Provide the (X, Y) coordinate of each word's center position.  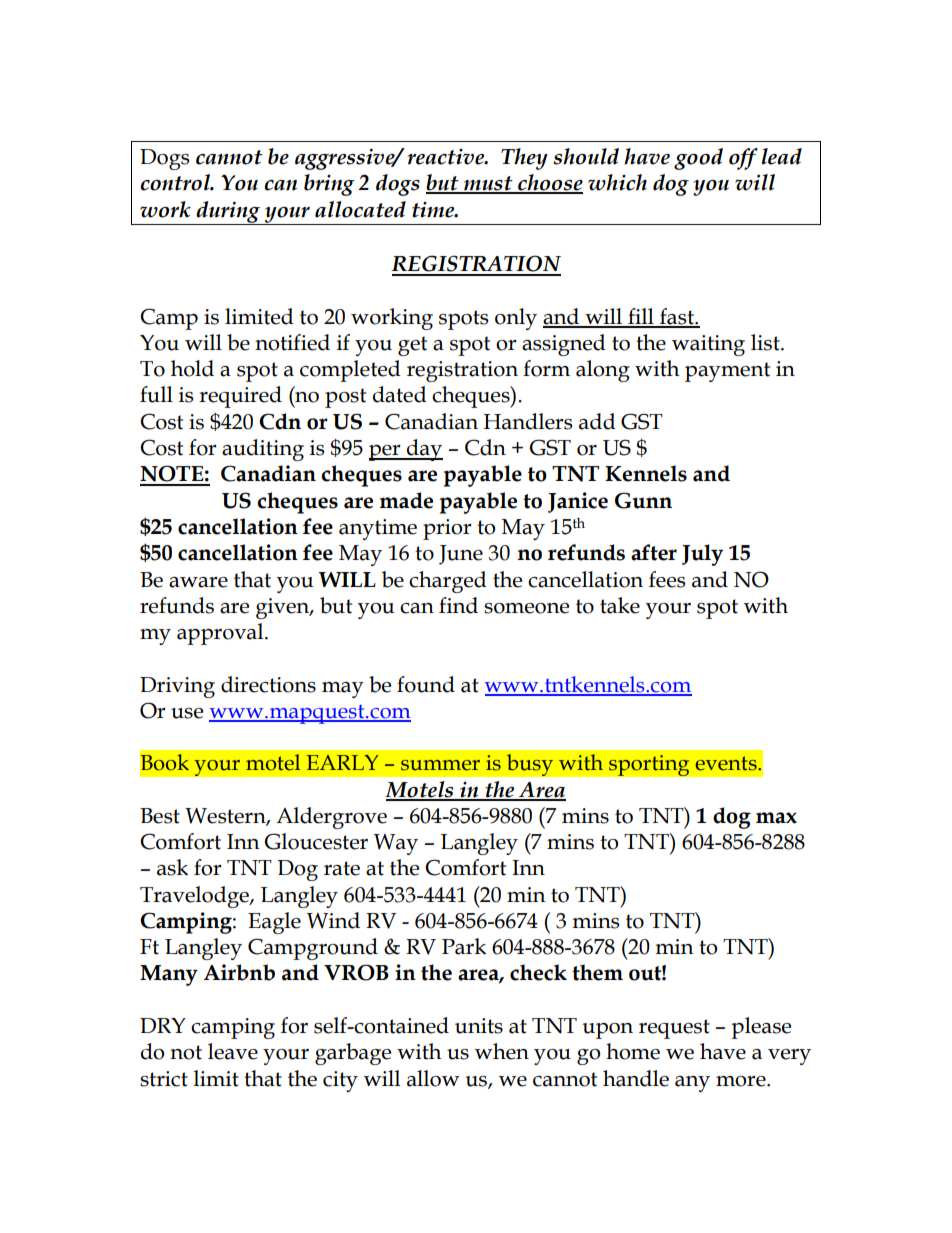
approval (221, 634)
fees (667, 579)
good (698, 159)
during (228, 213)
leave (233, 1051)
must (488, 184)
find (458, 605)
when (502, 1051)
